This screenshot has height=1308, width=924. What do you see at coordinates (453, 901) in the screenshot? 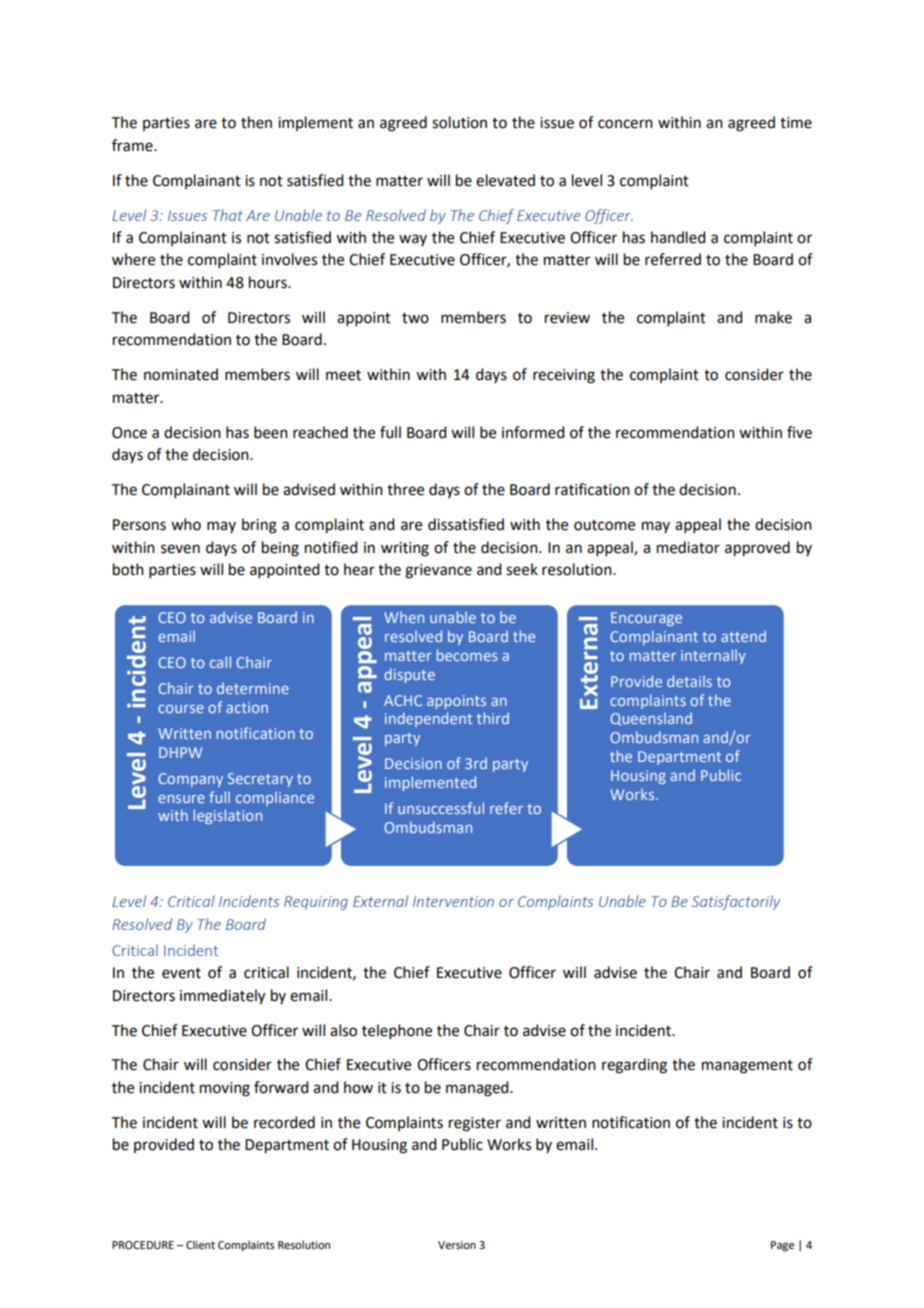
I see `Intervention` at bounding box center [453, 901].
